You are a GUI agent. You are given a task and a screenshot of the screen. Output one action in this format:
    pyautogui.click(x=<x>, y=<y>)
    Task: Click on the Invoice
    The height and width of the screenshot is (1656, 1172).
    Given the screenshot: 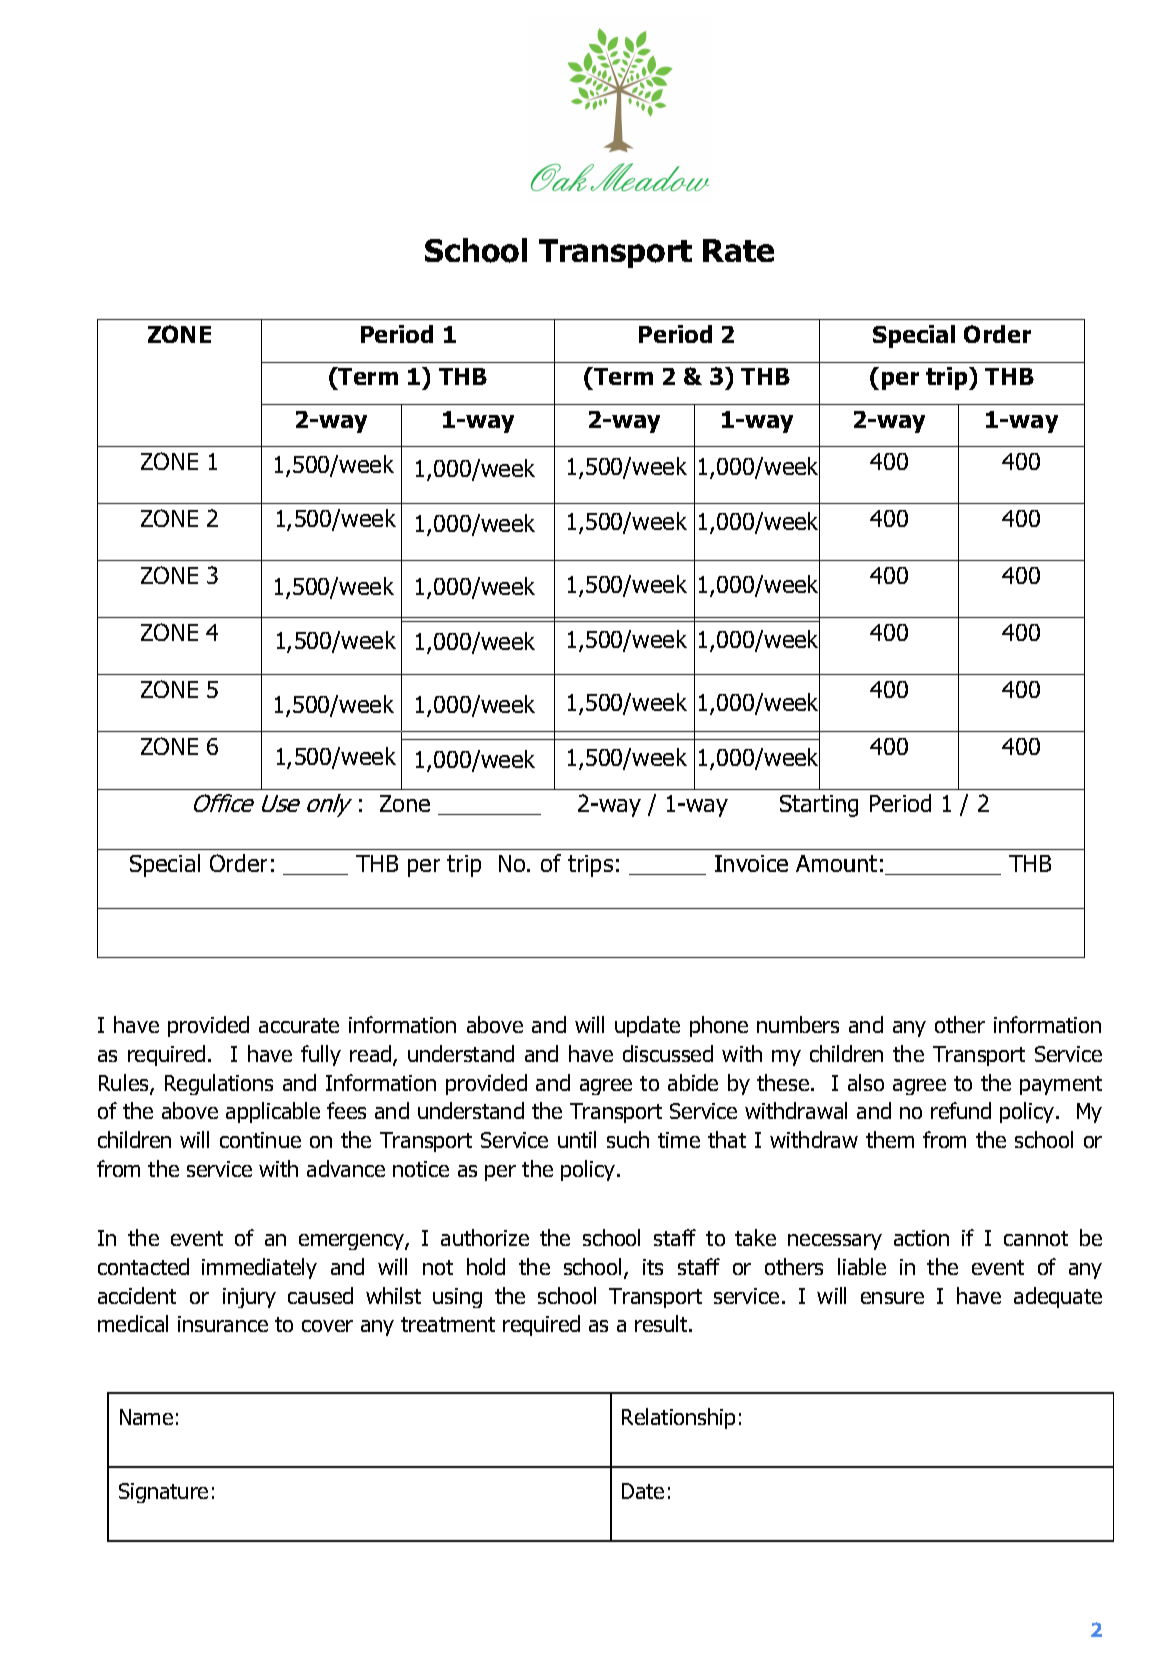 What is the action you would take?
    pyautogui.click(x=751, y=863)
